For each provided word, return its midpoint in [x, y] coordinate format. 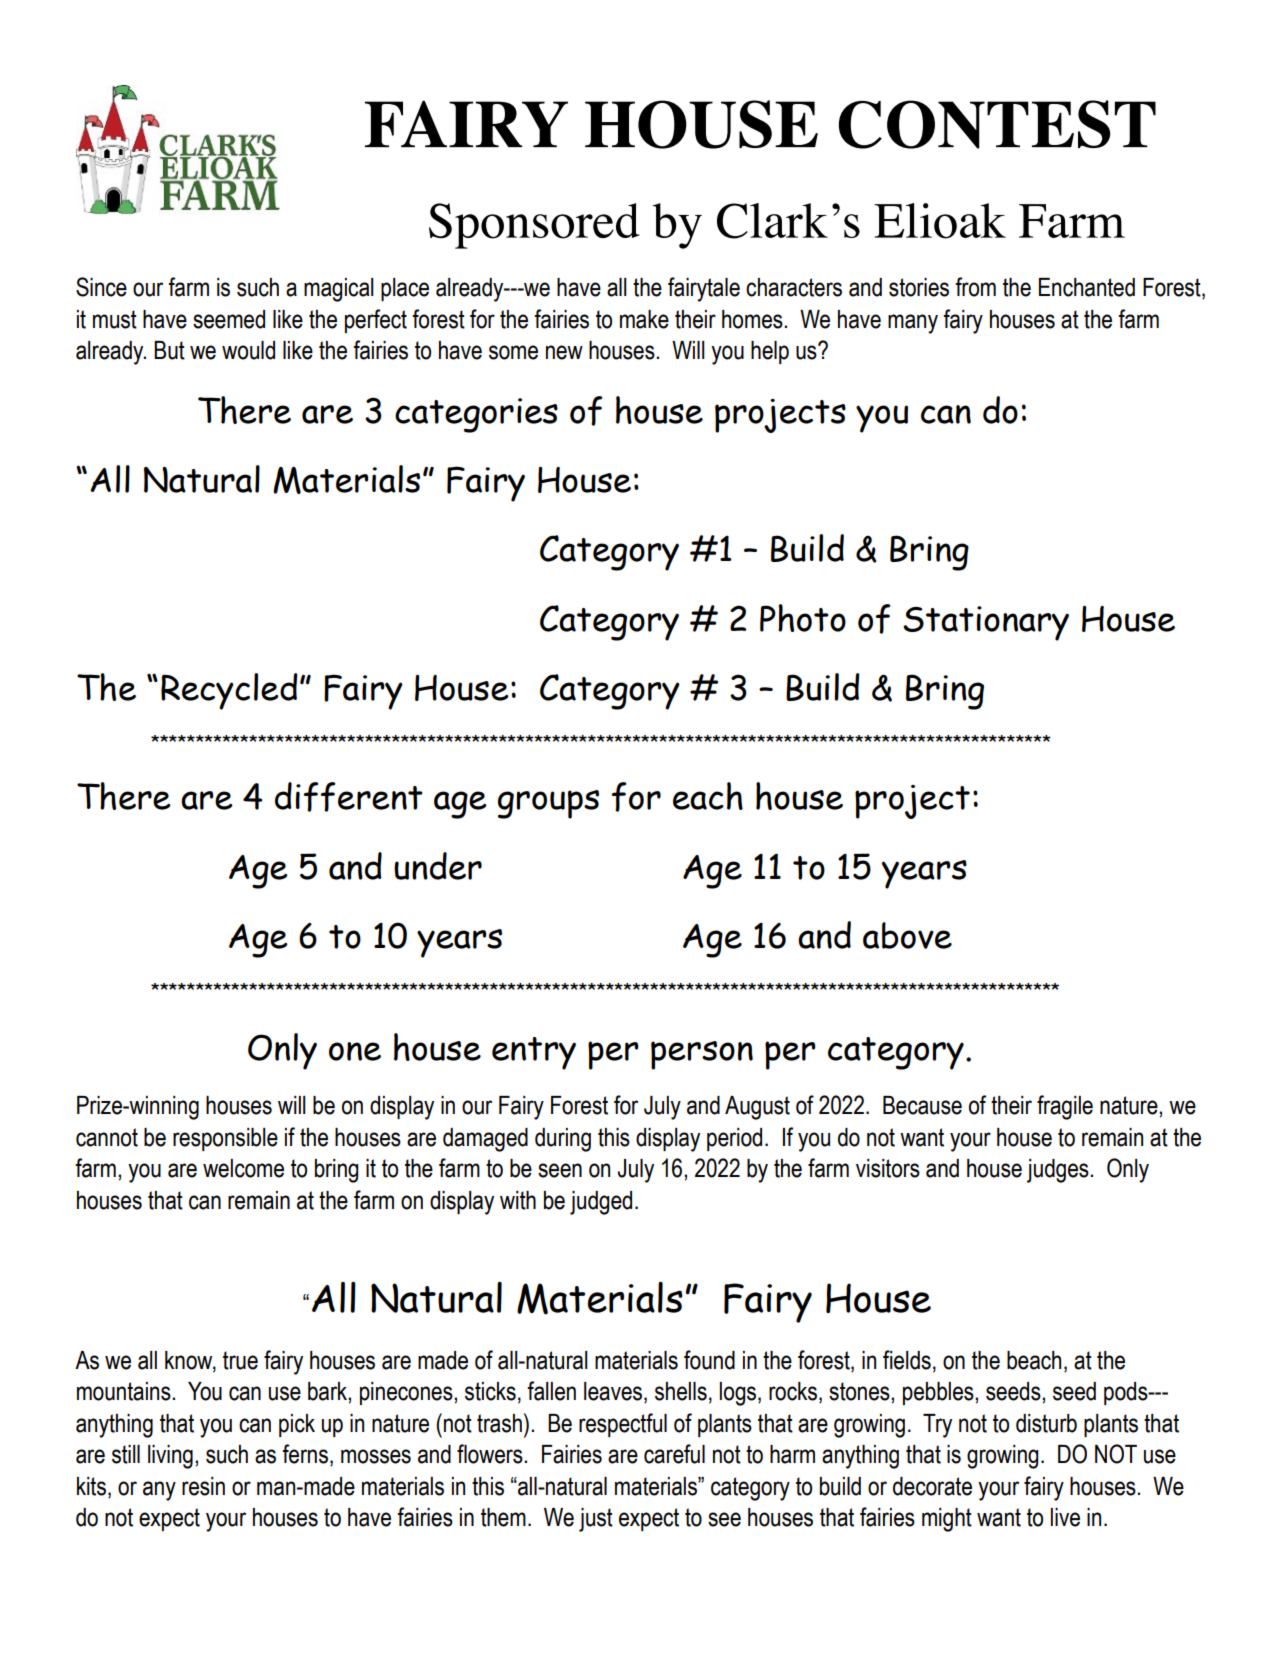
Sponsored [534, 226]
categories [476, 415]
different [349, 797]
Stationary [986, 623]
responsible [225, 1139]
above [907, 935]
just [596, 1520]
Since [101, 287]
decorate [932, 1486]
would [248, 350]
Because [922, 1105]
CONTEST [997, 124]
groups [548, 804]
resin [203, 1486]
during [563, 1140]
